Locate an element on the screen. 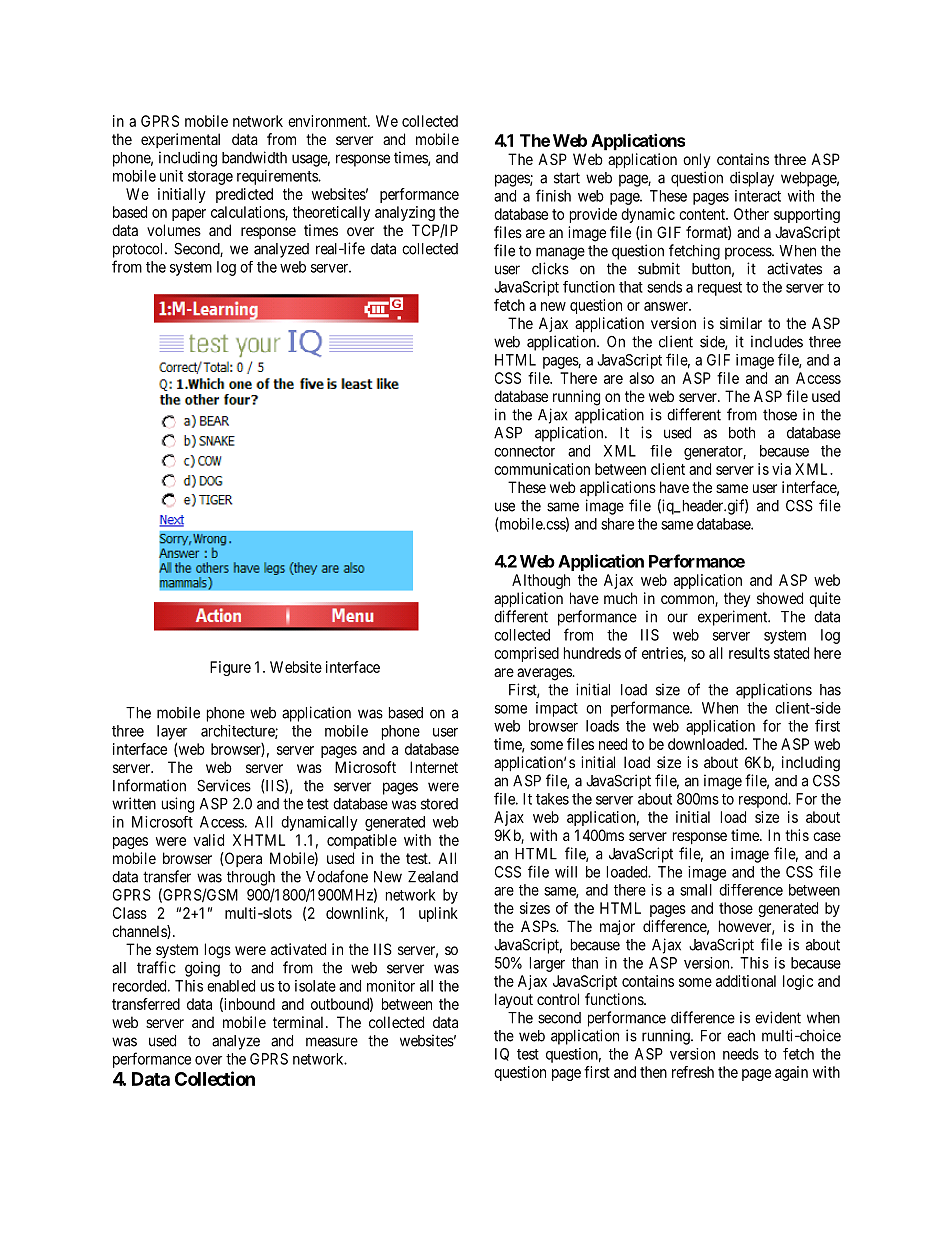  layer is located at coordinates (172, 732).
